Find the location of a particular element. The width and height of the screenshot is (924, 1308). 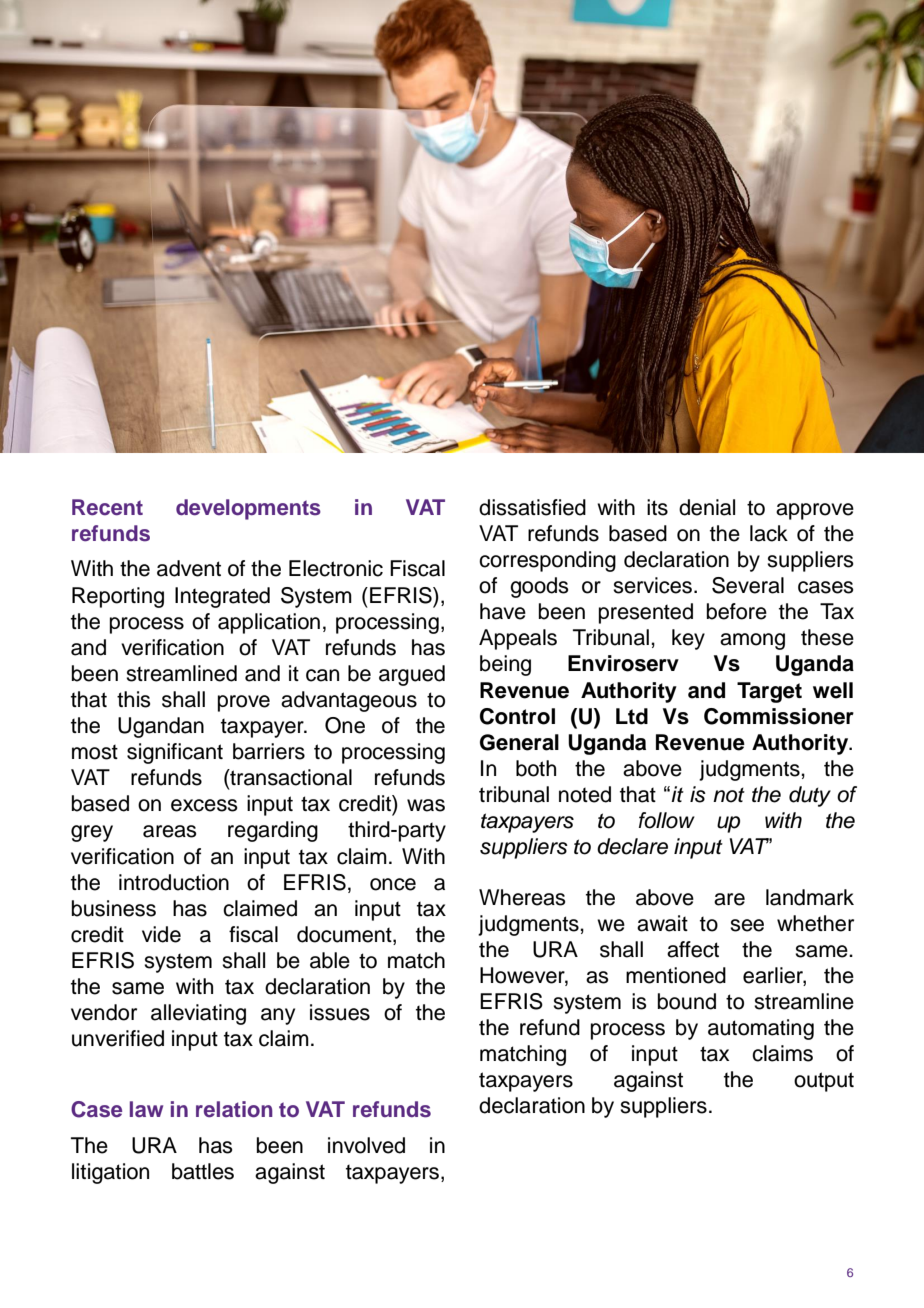

output is located at coordinates (824, 1082).
